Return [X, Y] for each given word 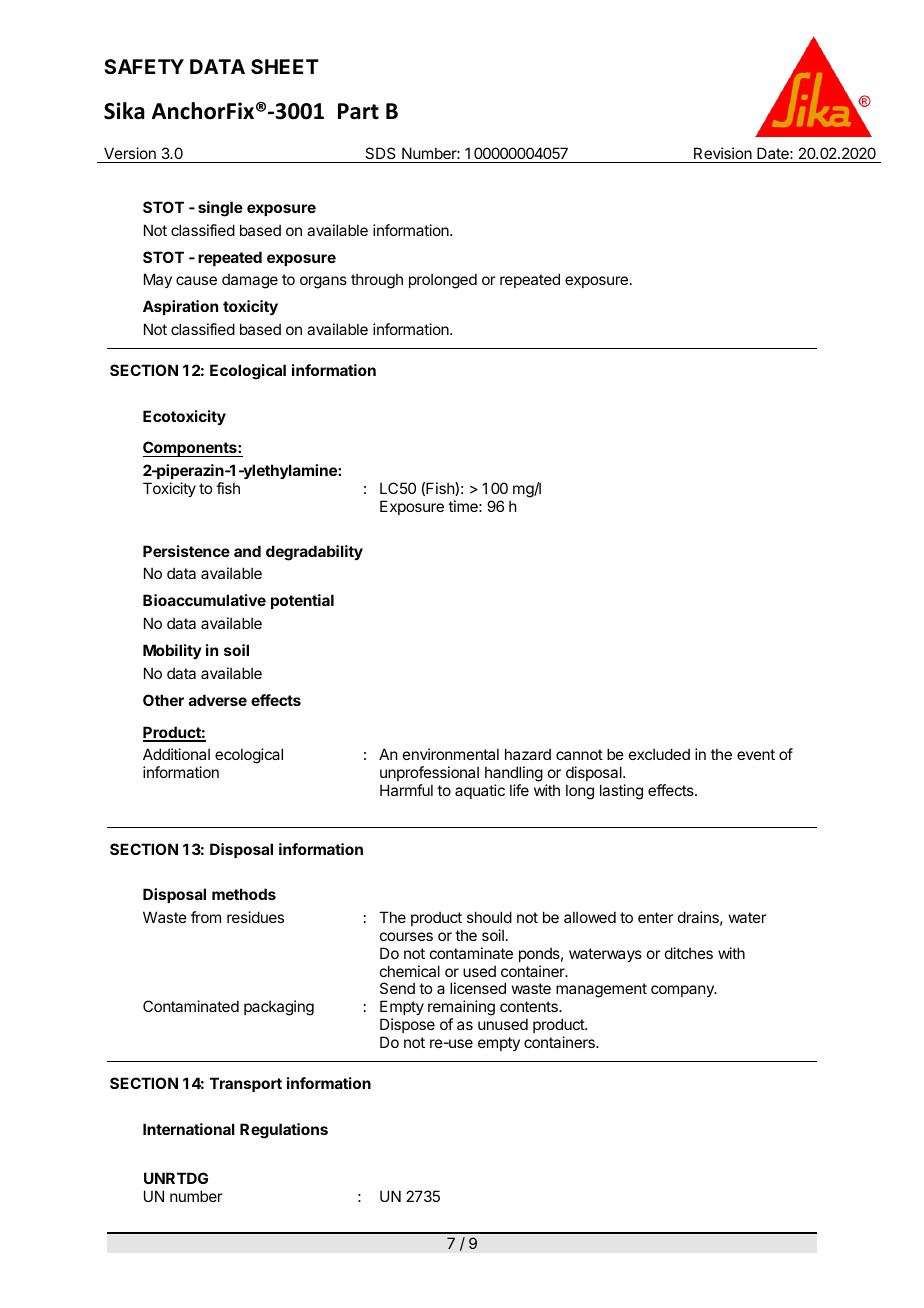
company [683, 991]
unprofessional [429, 773]
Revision [723, 153]
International [189, 1129]
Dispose [407, 1025]
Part [358, 111]
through [377, 281]
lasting [621, 792]
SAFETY [144, 66]
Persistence [186, 551]
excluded [659, 754]
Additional [176, 754]
